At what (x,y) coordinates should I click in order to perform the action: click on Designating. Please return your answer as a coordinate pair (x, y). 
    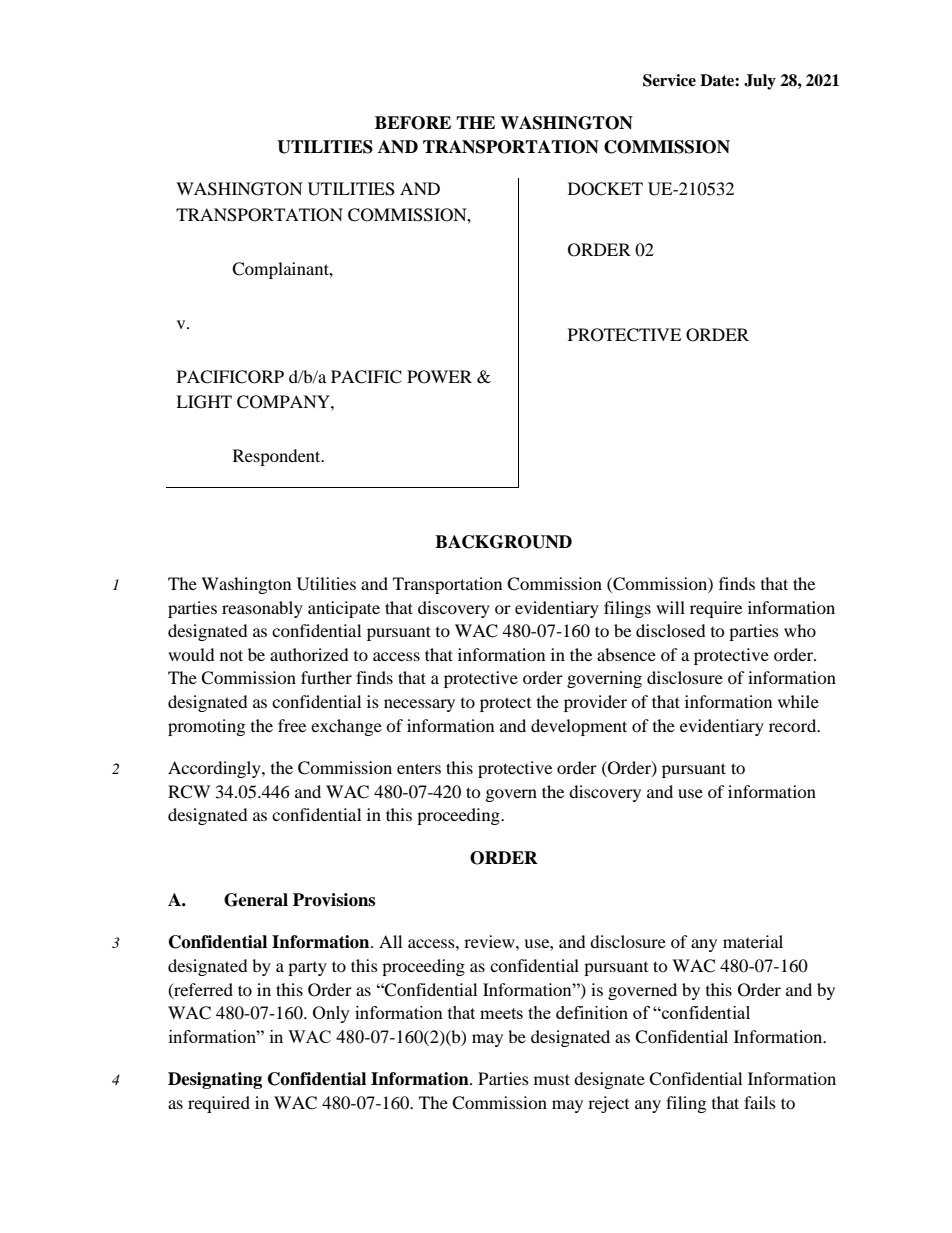
    Looking at the image, I should click on (215, 1080).
